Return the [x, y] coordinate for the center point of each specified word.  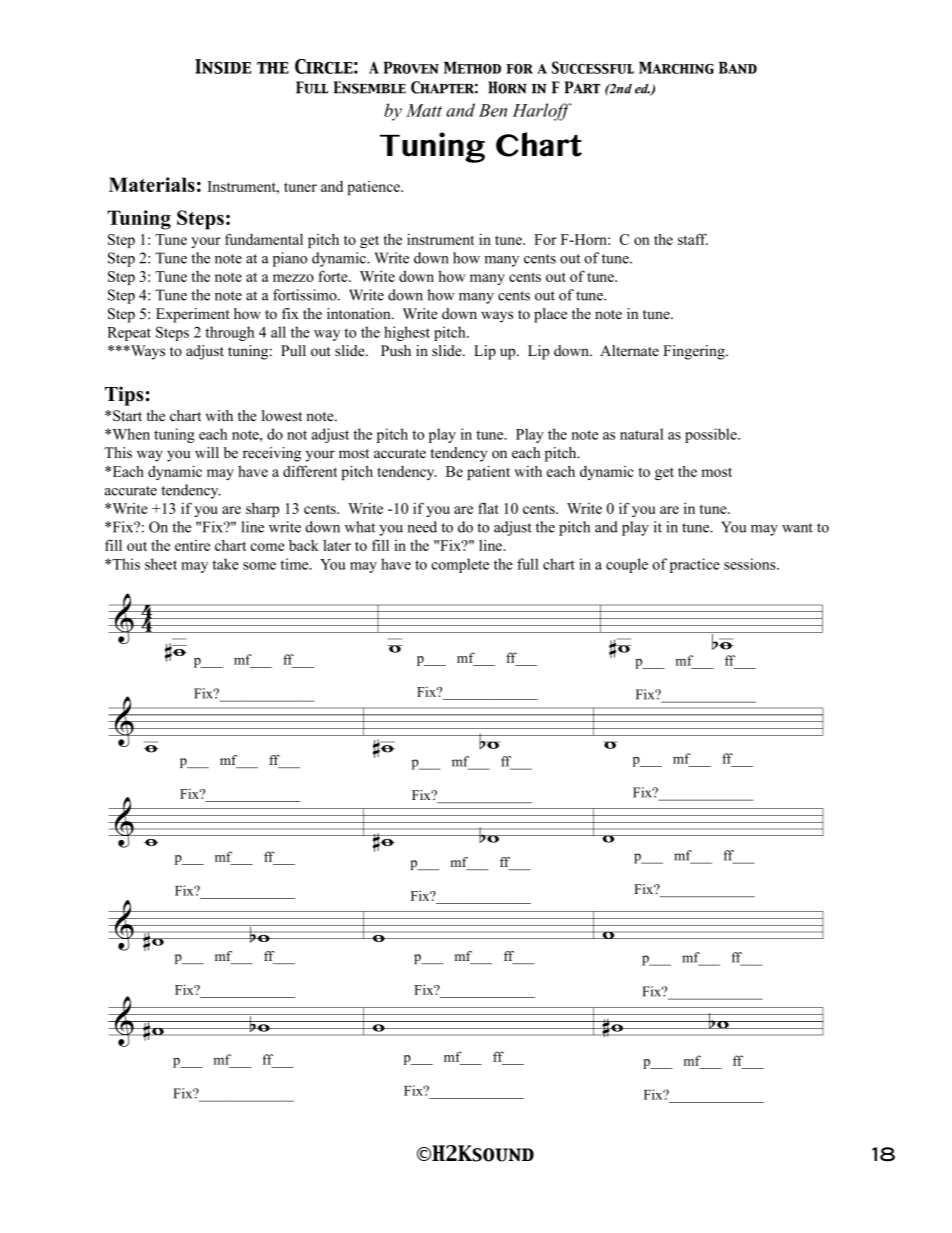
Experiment [193, 315]
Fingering [695, 352]
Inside [223, 66]
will [207, 452]
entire [192, 545]
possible [712, 435]
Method [472, 68]
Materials [152, 184]
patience [374, 188]
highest [407, 333]
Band [738, 68]
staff [693, 239]
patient [488, 472]
